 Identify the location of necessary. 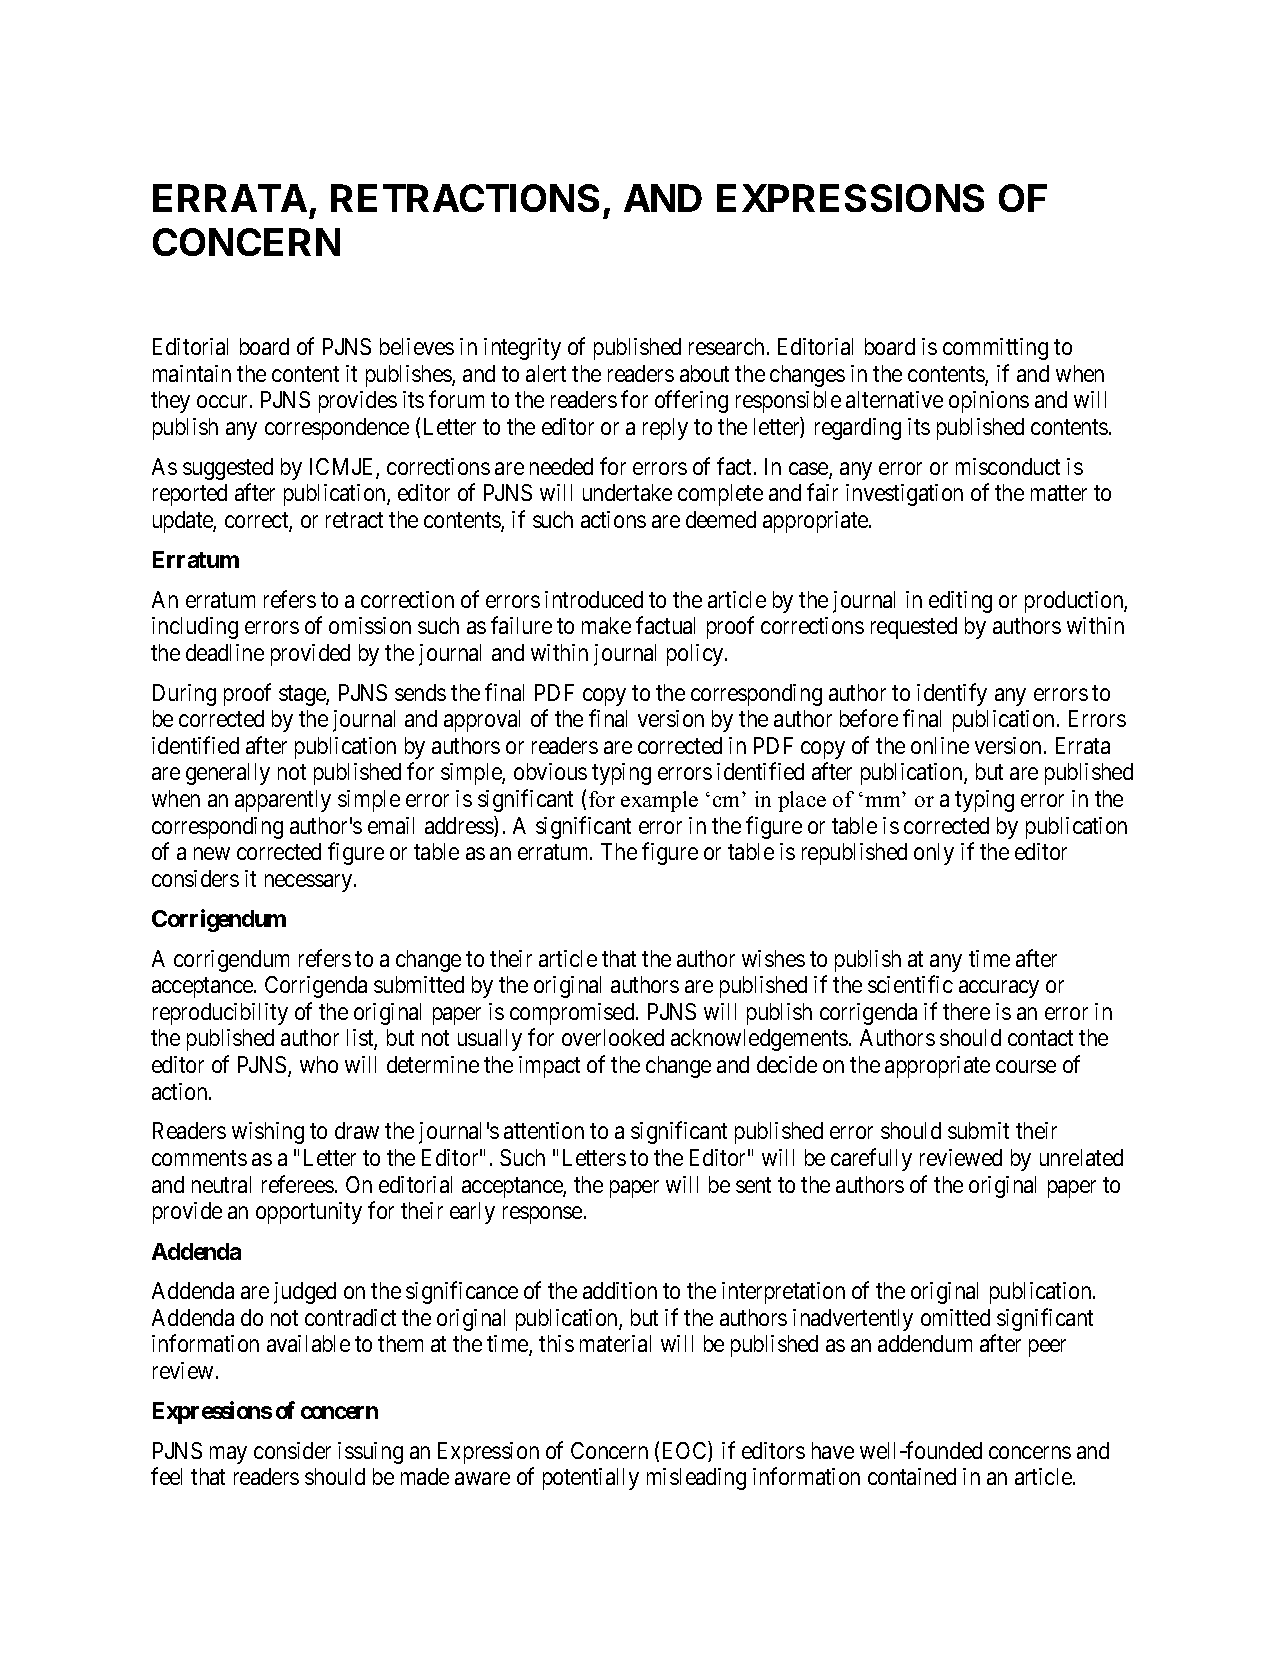
(310, 883).
